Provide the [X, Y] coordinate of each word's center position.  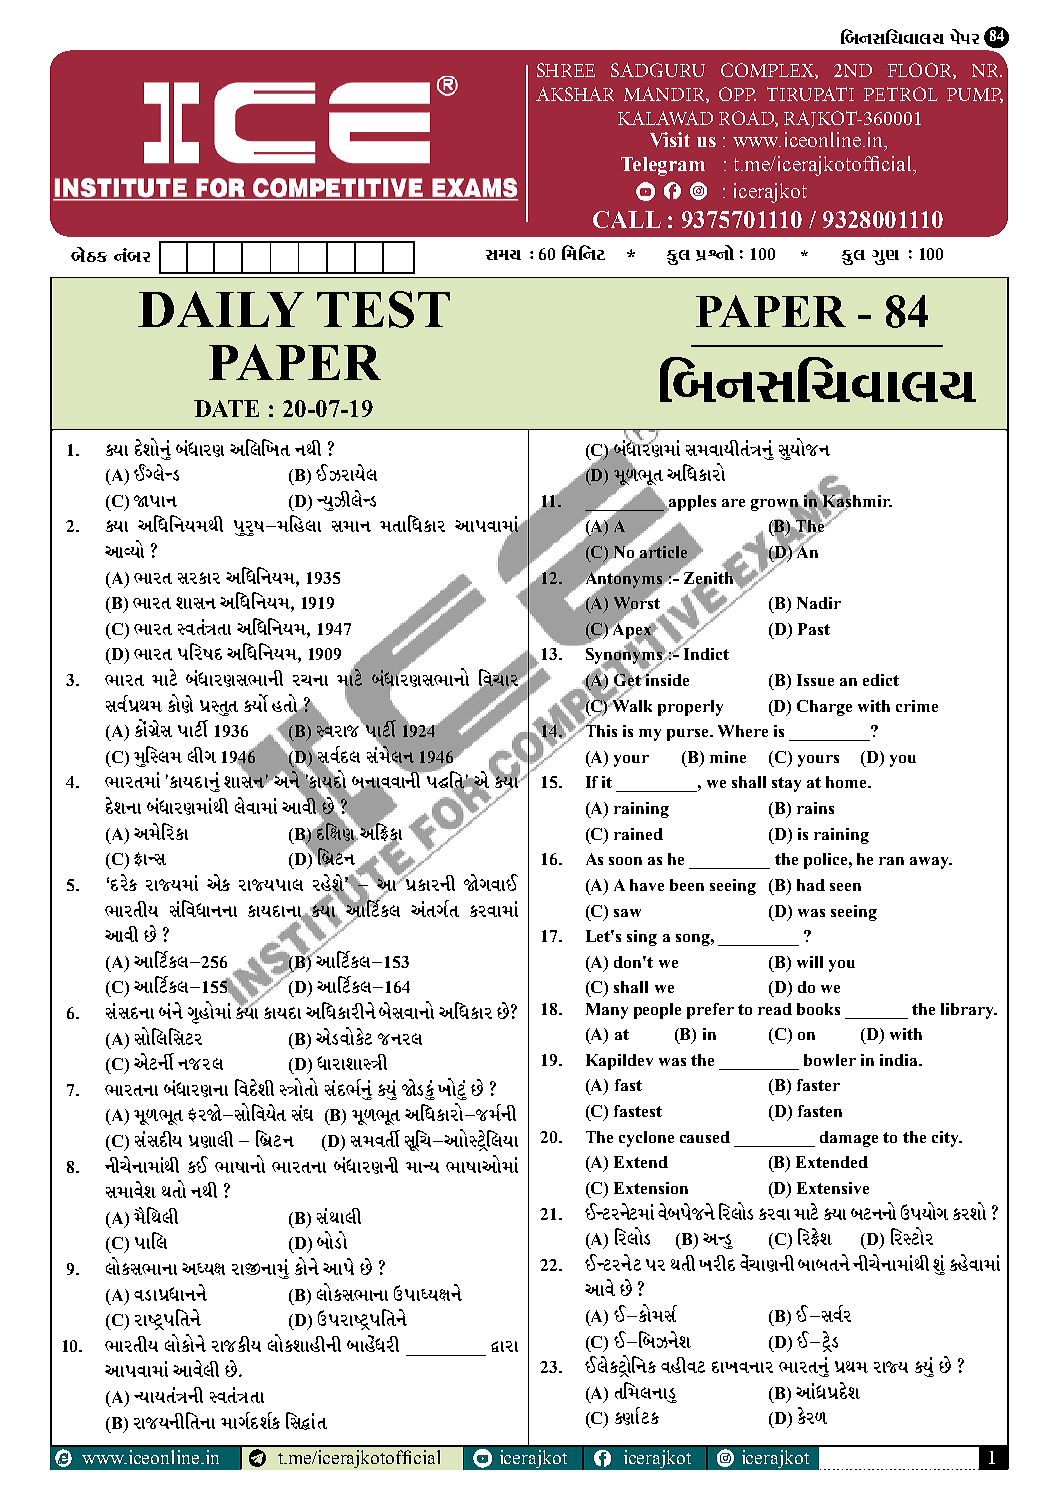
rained [638, 834]
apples [691, 503]
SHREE [566, 70]
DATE [226, 408]
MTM [305, 1087]
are [733, 503]
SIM [256, 703]
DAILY [221, 309]
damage [849, 1139]
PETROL [901, 94]
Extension [651, 1188]
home [847, 782]
